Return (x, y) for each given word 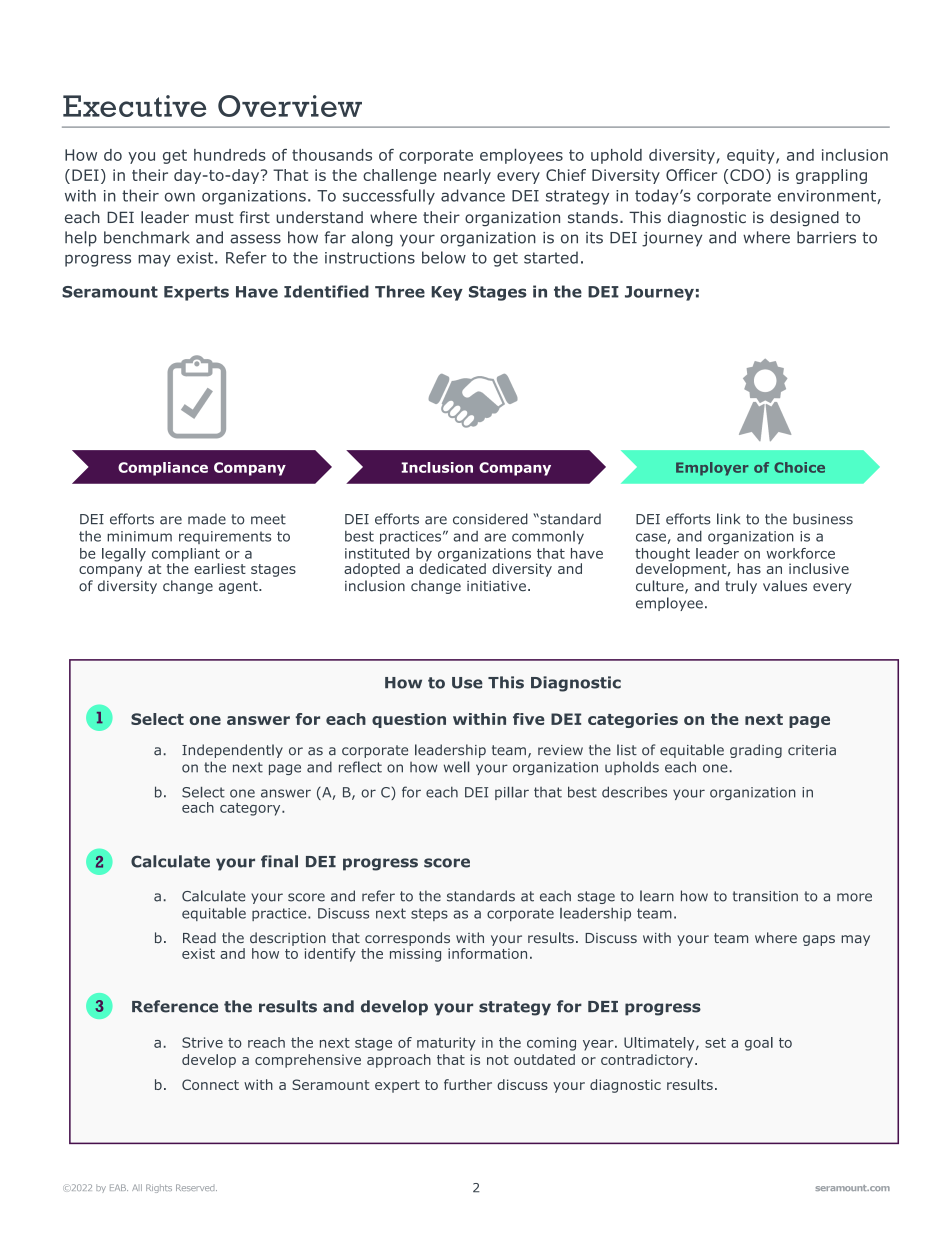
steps (429, 914)
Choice (799, 467)
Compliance (163, 469)
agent (239, 587)
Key (447, 293)
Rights (159, 1188)
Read (199, 937)
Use (467, 683)
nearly (467, 176)
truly (741, 587)
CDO (747, 175)
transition (765, 896)
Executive (134, 106)
